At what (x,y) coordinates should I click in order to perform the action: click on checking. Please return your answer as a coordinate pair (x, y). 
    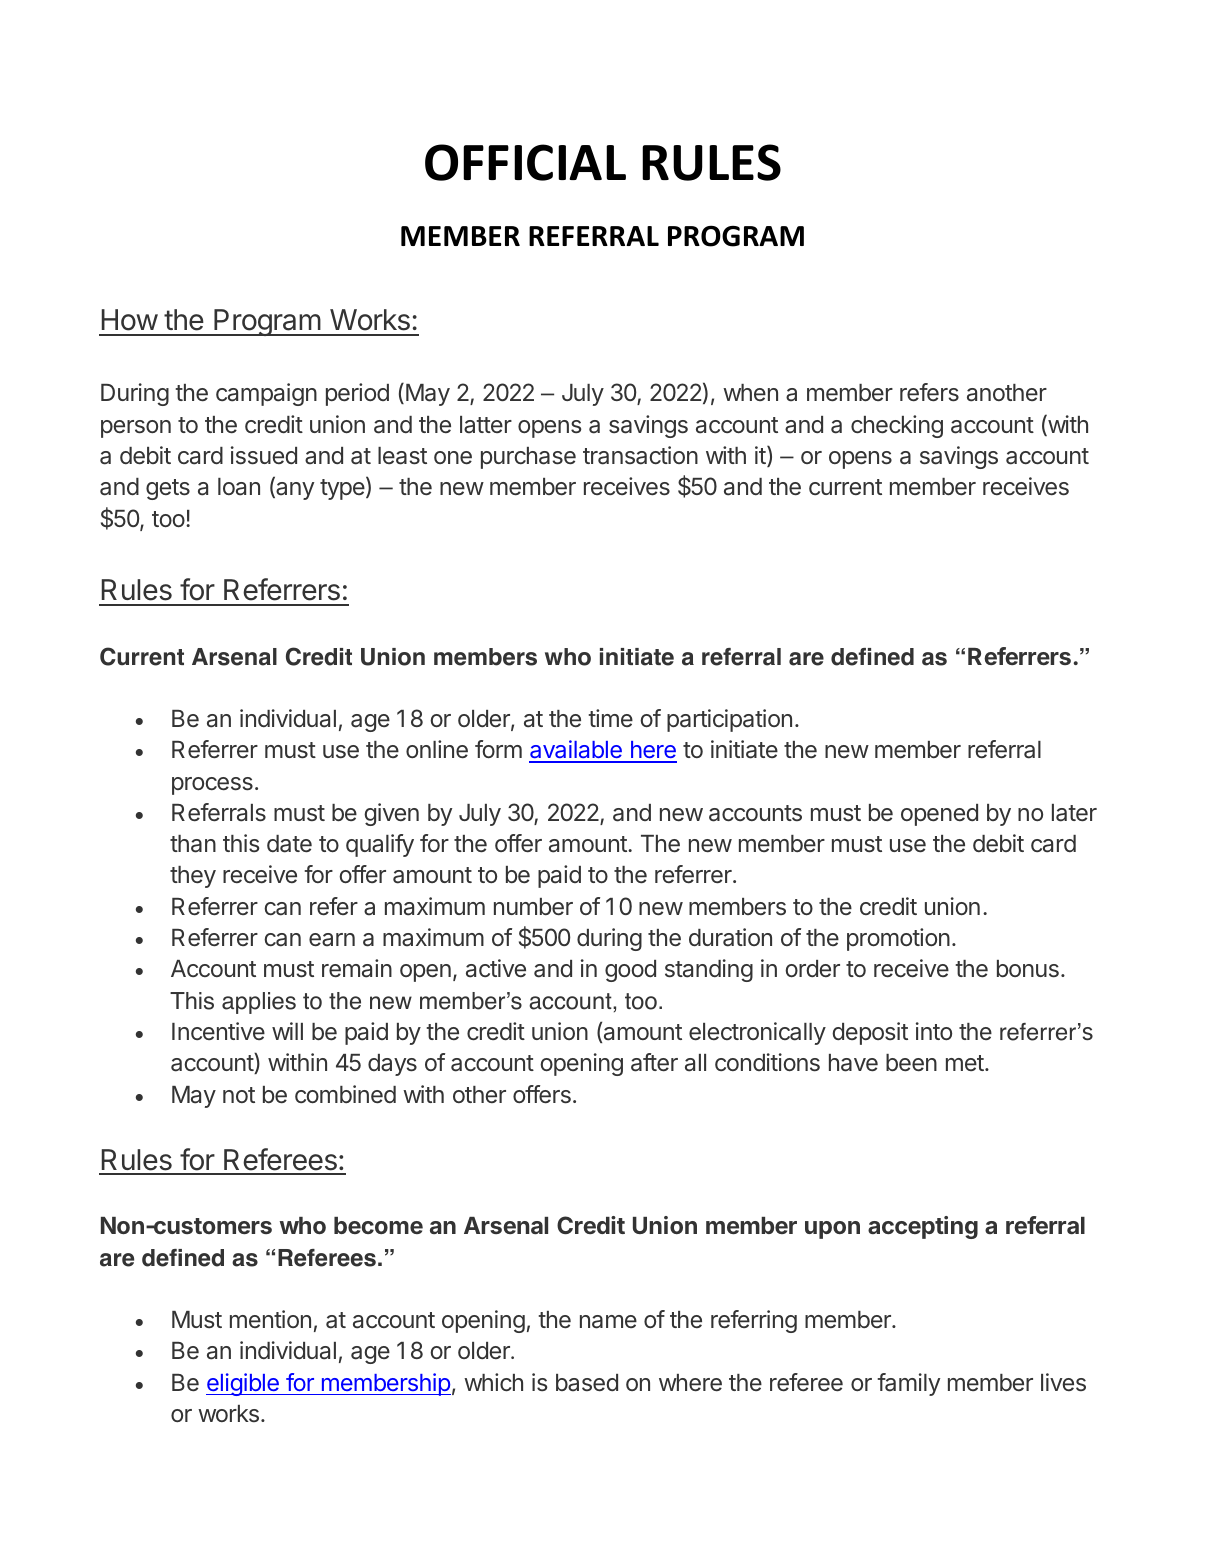
    Looking at the image, I should click on (897, 426).
